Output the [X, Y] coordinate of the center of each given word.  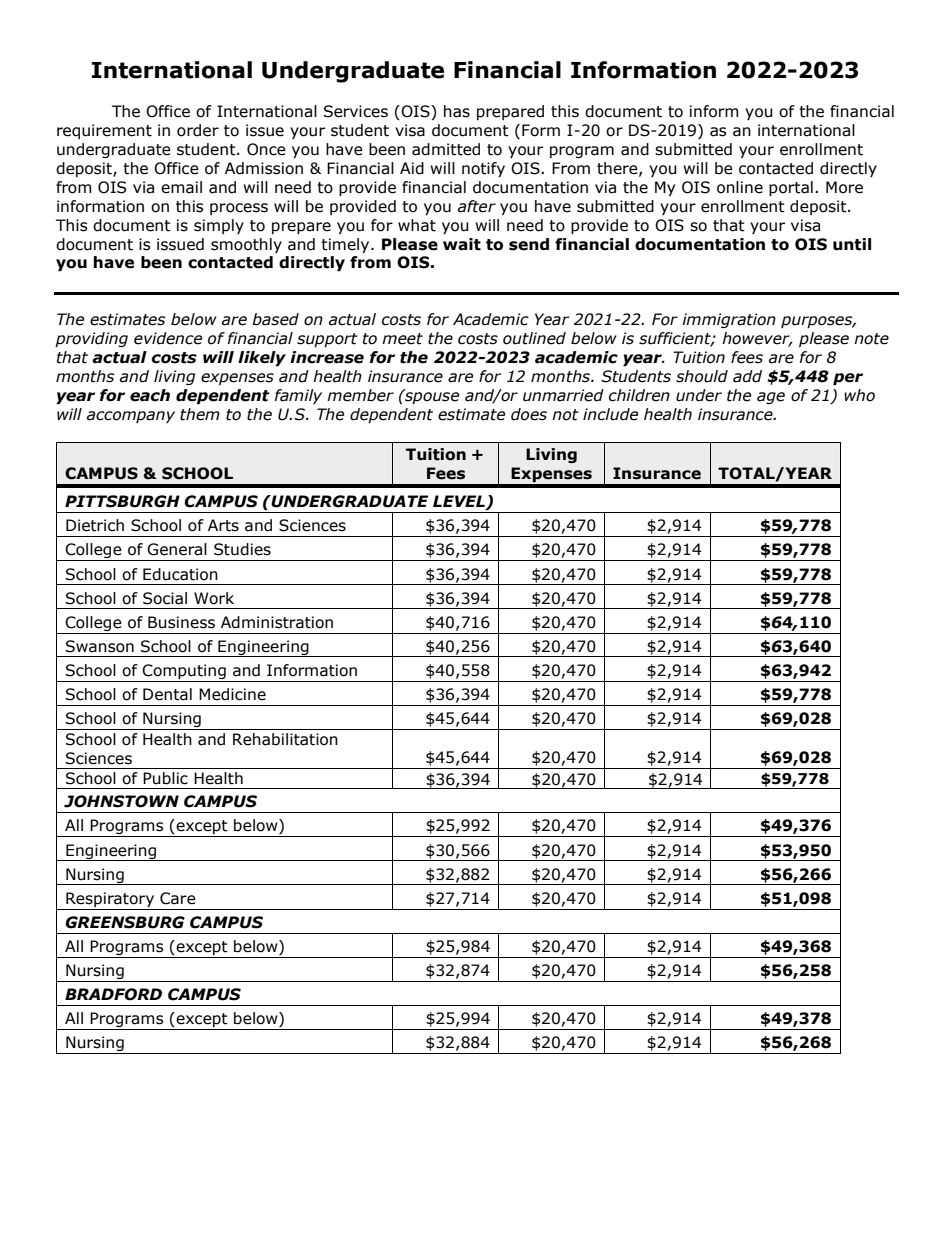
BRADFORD [113, 994]
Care [178, 898]
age [771, 398]
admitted [446, 149]
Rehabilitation [285, 739]
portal [791, 188]
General [177, 549]
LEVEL [460, 502]
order [198, 130]
